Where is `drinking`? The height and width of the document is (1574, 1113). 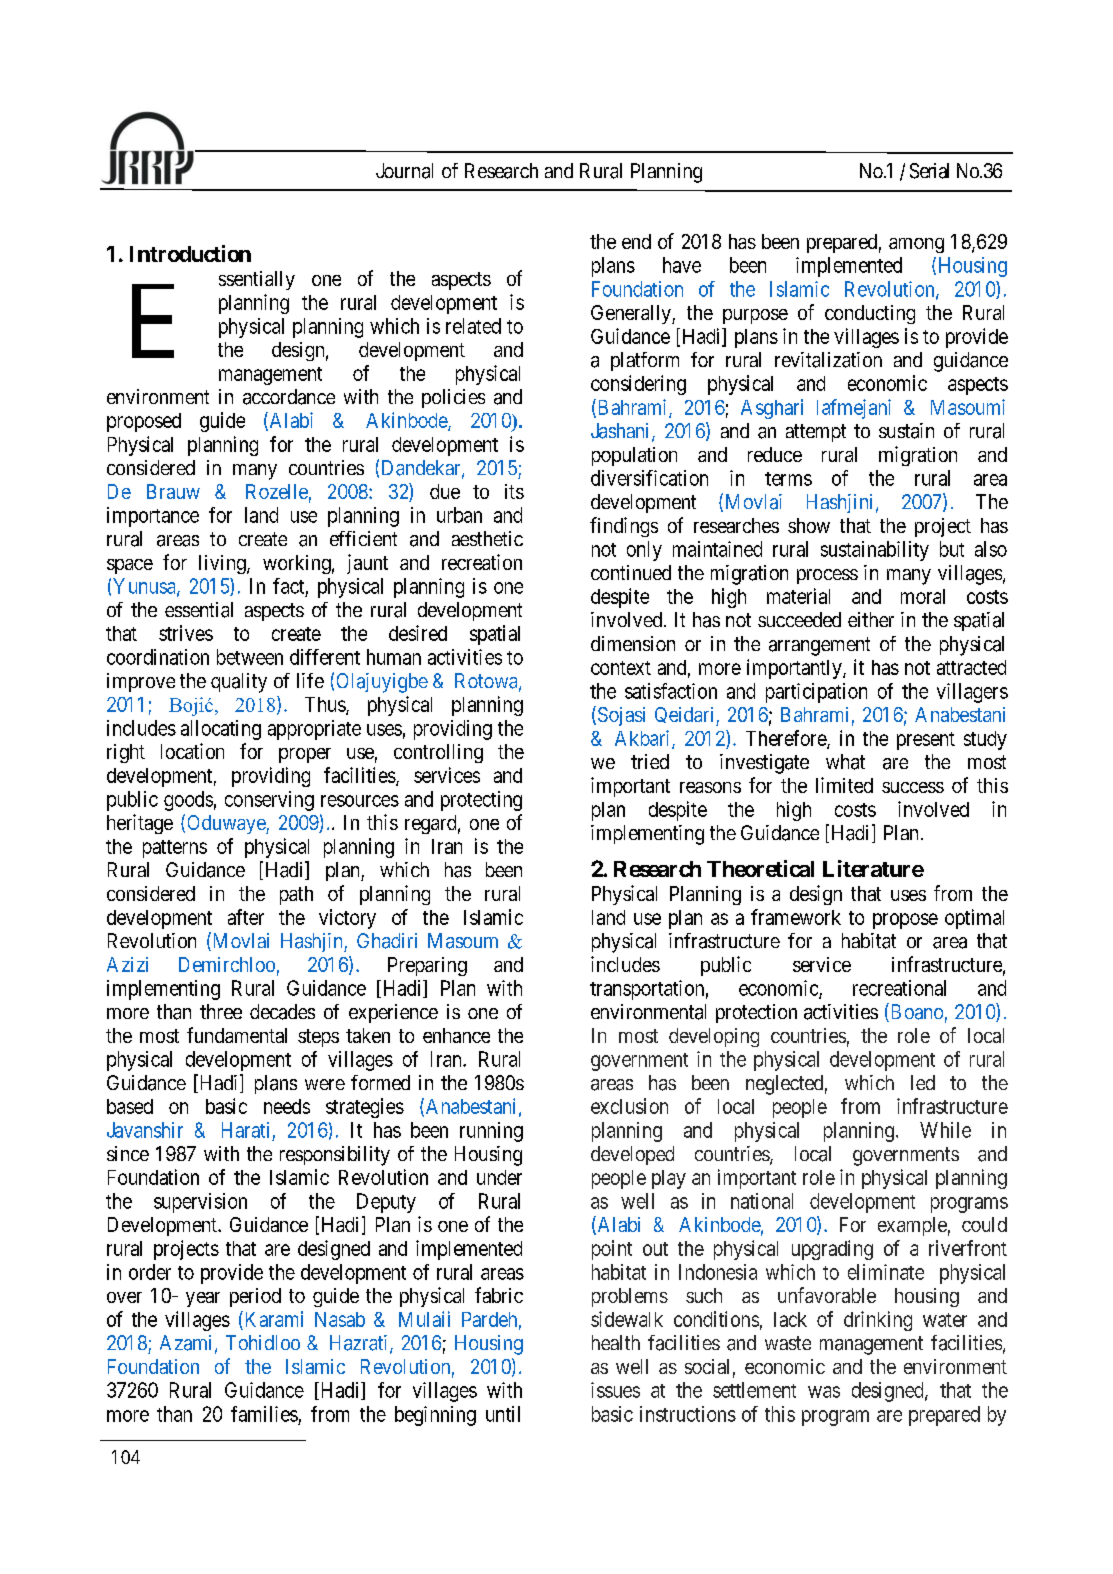
drinking is located at coordinates (878, 1321).
